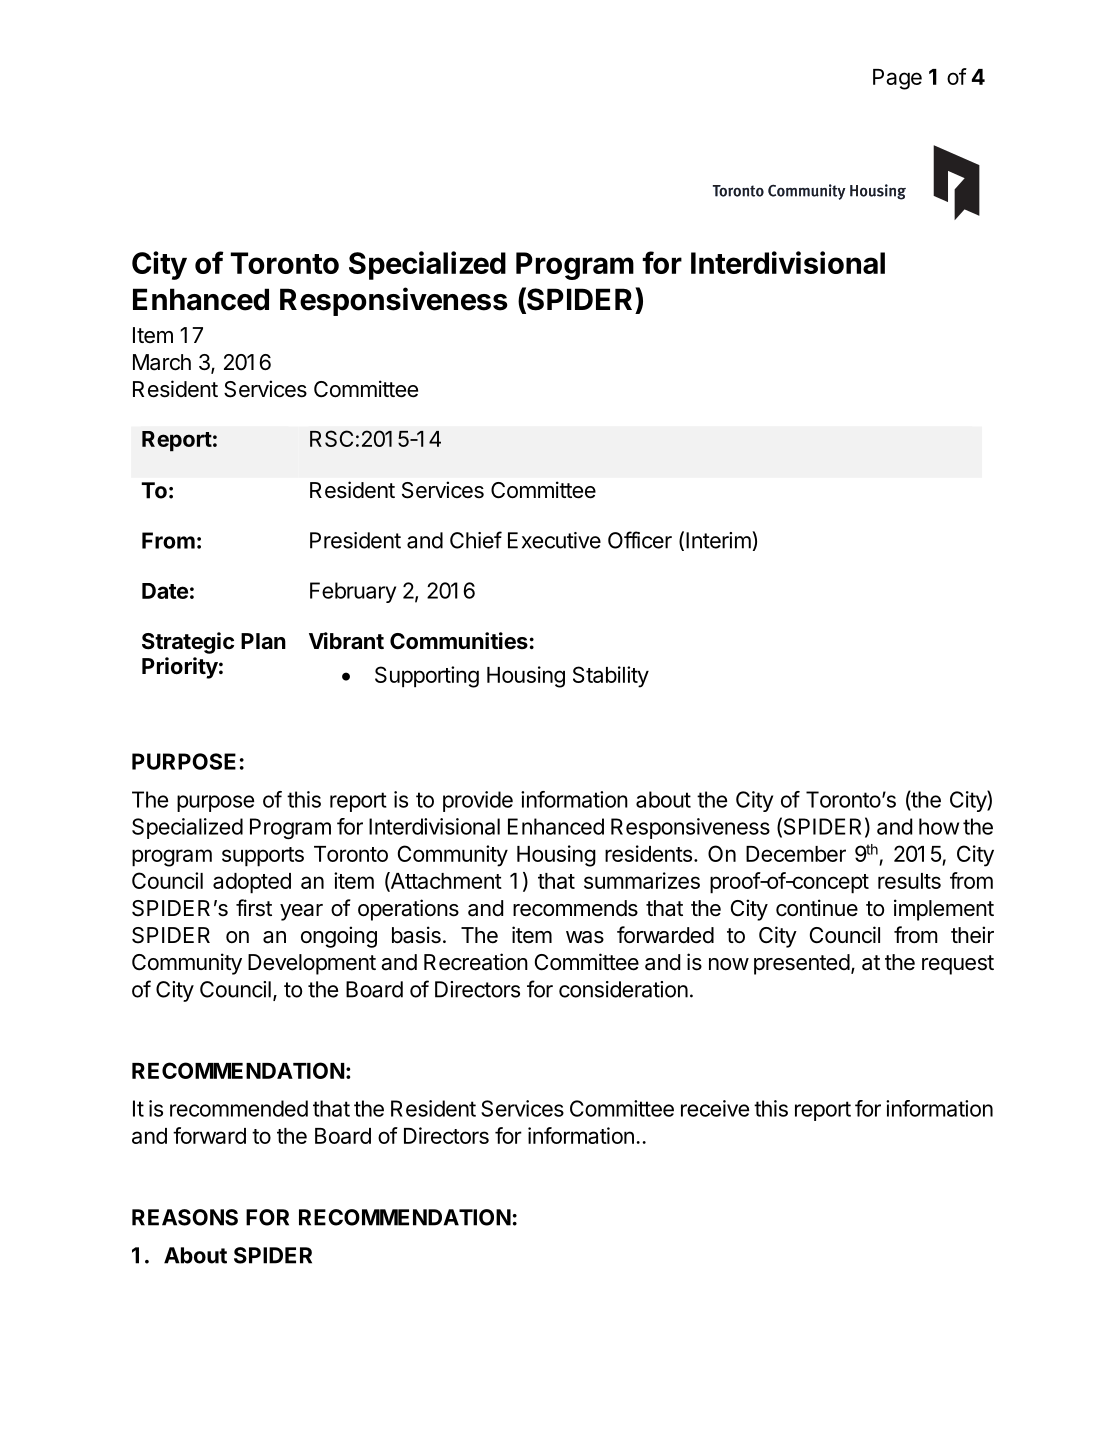 The height and width of the screenshot is (1442, 1114). Describe the element at coordinates (162, 362) in the screenshot. I see `March` at that location.
